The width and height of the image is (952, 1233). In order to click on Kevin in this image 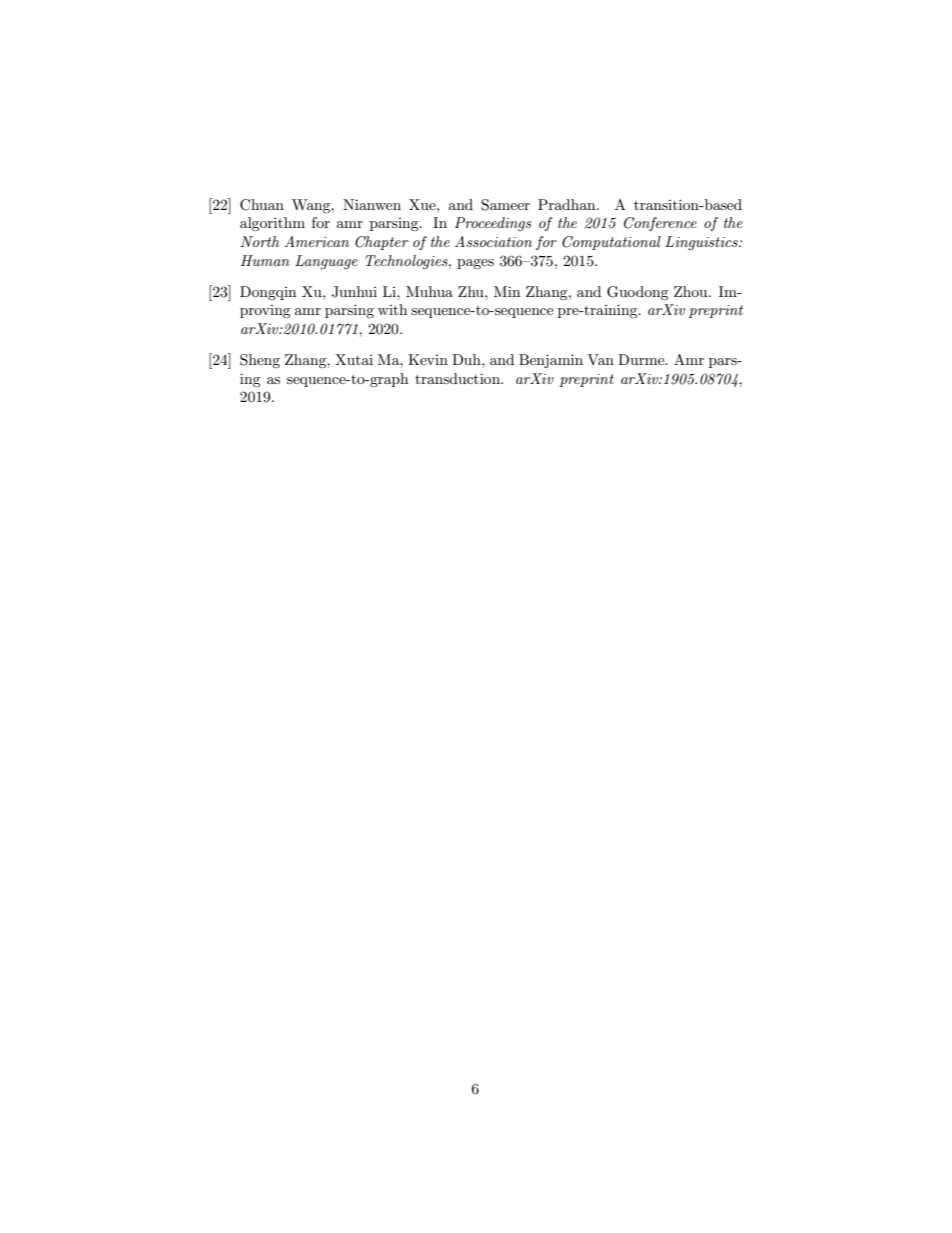, I will do `click(428, 359)`.
